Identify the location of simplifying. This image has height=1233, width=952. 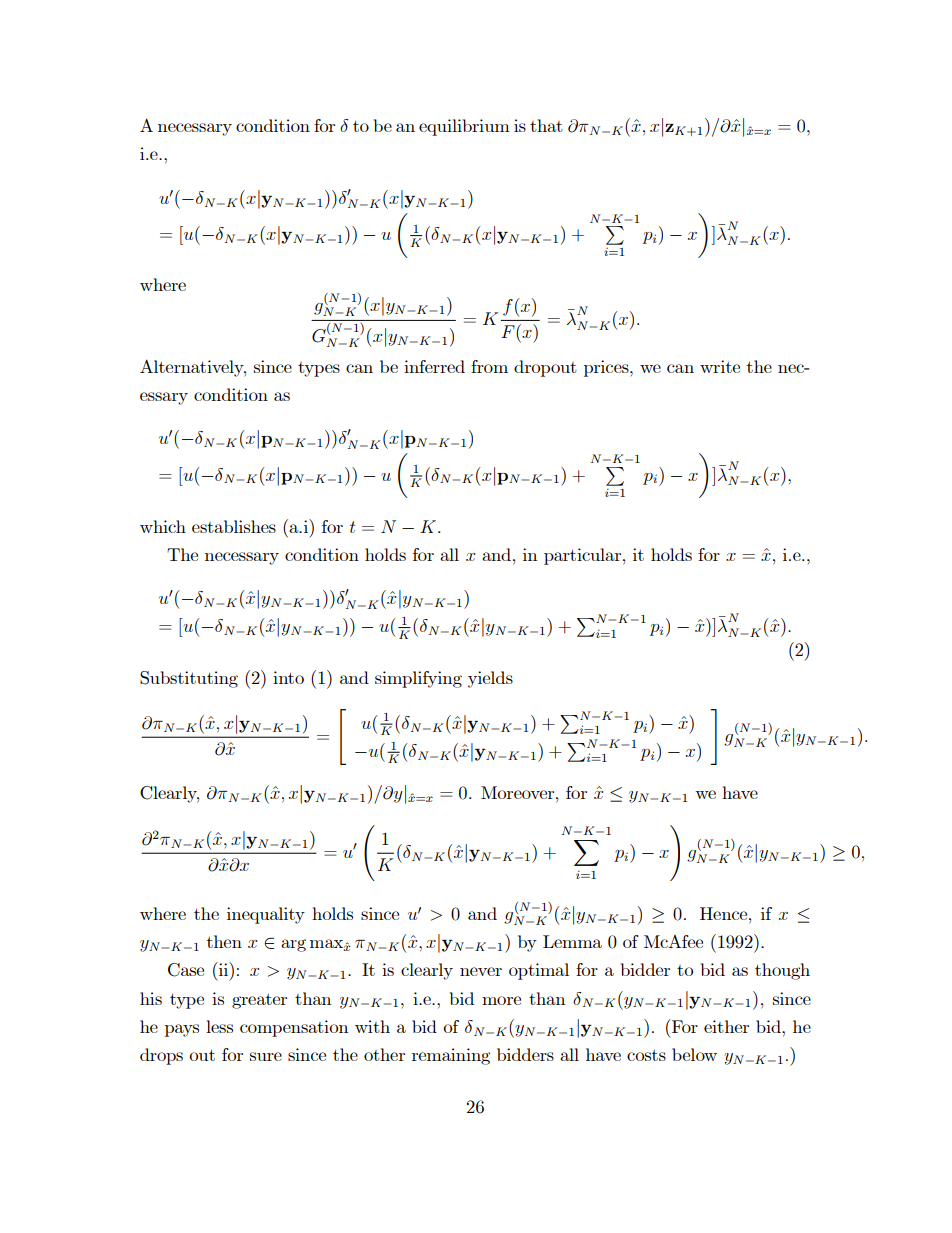
(418, 679).
